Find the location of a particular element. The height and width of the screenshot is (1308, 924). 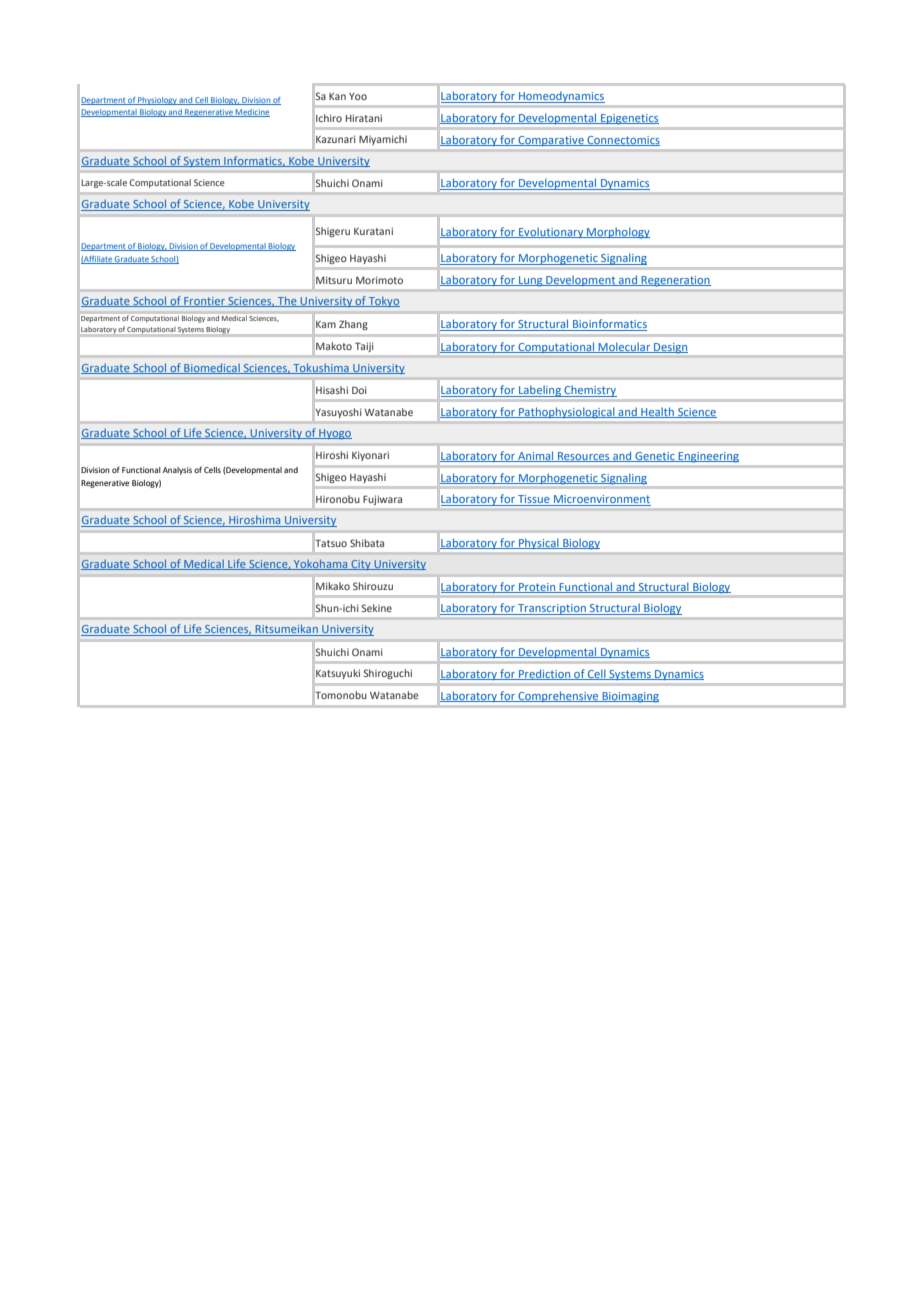

Comparative is located at coordinates (551, 141).
